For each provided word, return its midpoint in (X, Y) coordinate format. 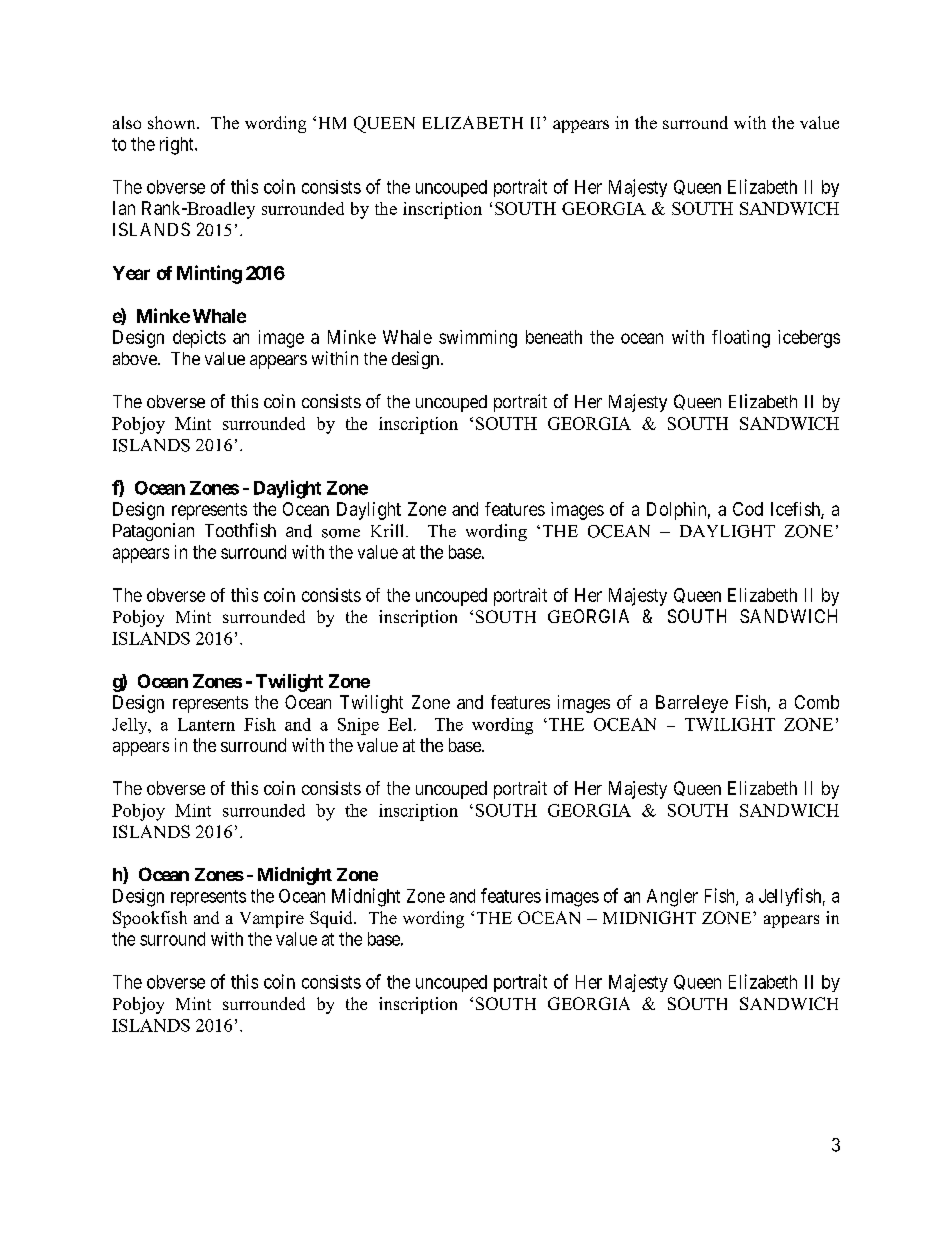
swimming (478, 339)
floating (741, 339)
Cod (748, 509)
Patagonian (153, 532)
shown (173, 122)
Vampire (272, 919)
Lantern (206, 724)
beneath (554, 337)
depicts (199, 339)
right (178, 146)
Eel (401, 724)
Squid (332, 919)
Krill (389, 530)
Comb (817, 702)
